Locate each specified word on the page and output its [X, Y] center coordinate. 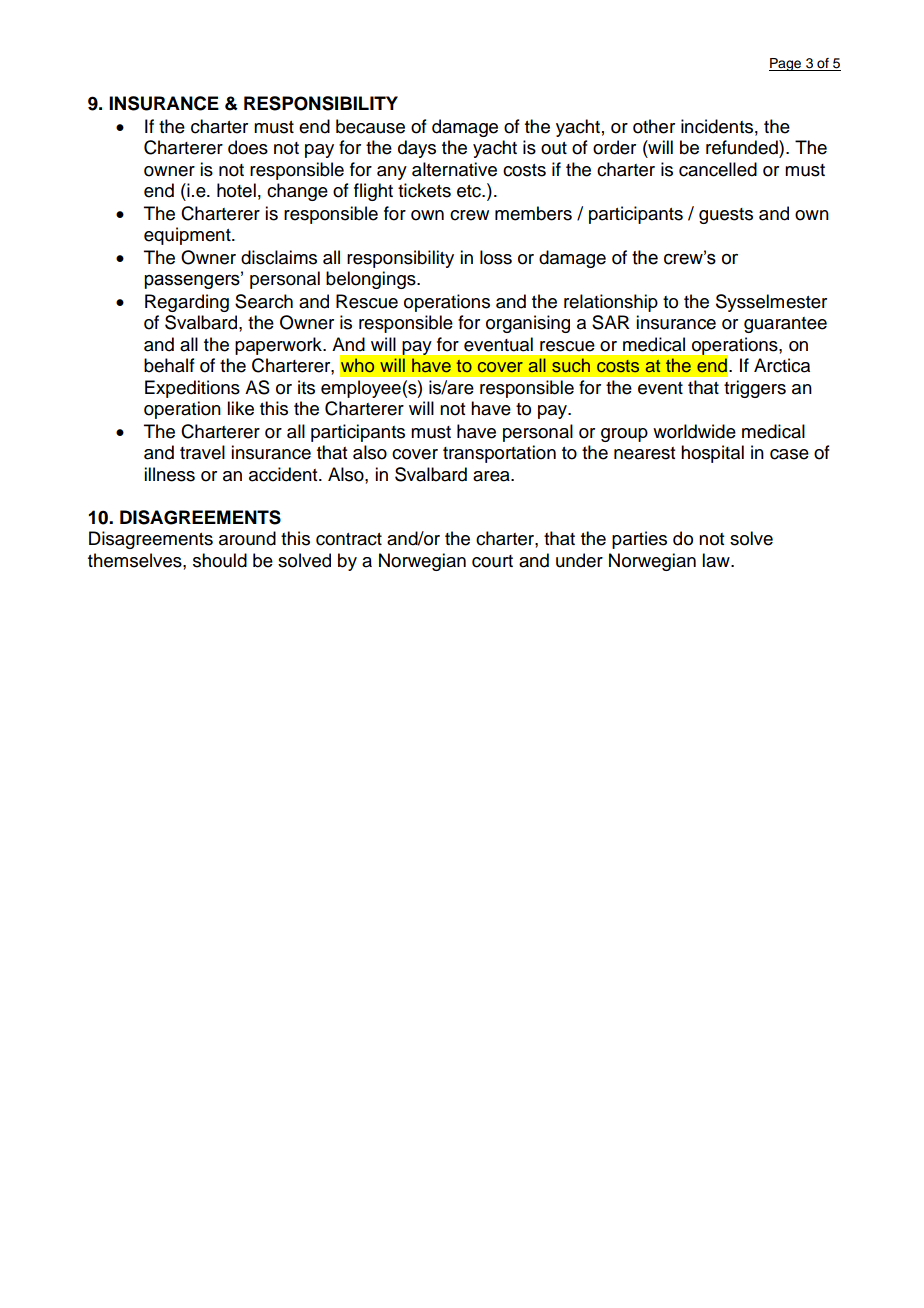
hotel [236, 190]
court [492, 561]
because [370, 126]
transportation [499, 454]
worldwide [694, 431]
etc [470, 191]
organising [528, 324]
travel [202, 452]
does [248, 147]
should [220, 560]
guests [726, 216]
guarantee [785, 325]
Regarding [187, 303]
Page [786, 64]
